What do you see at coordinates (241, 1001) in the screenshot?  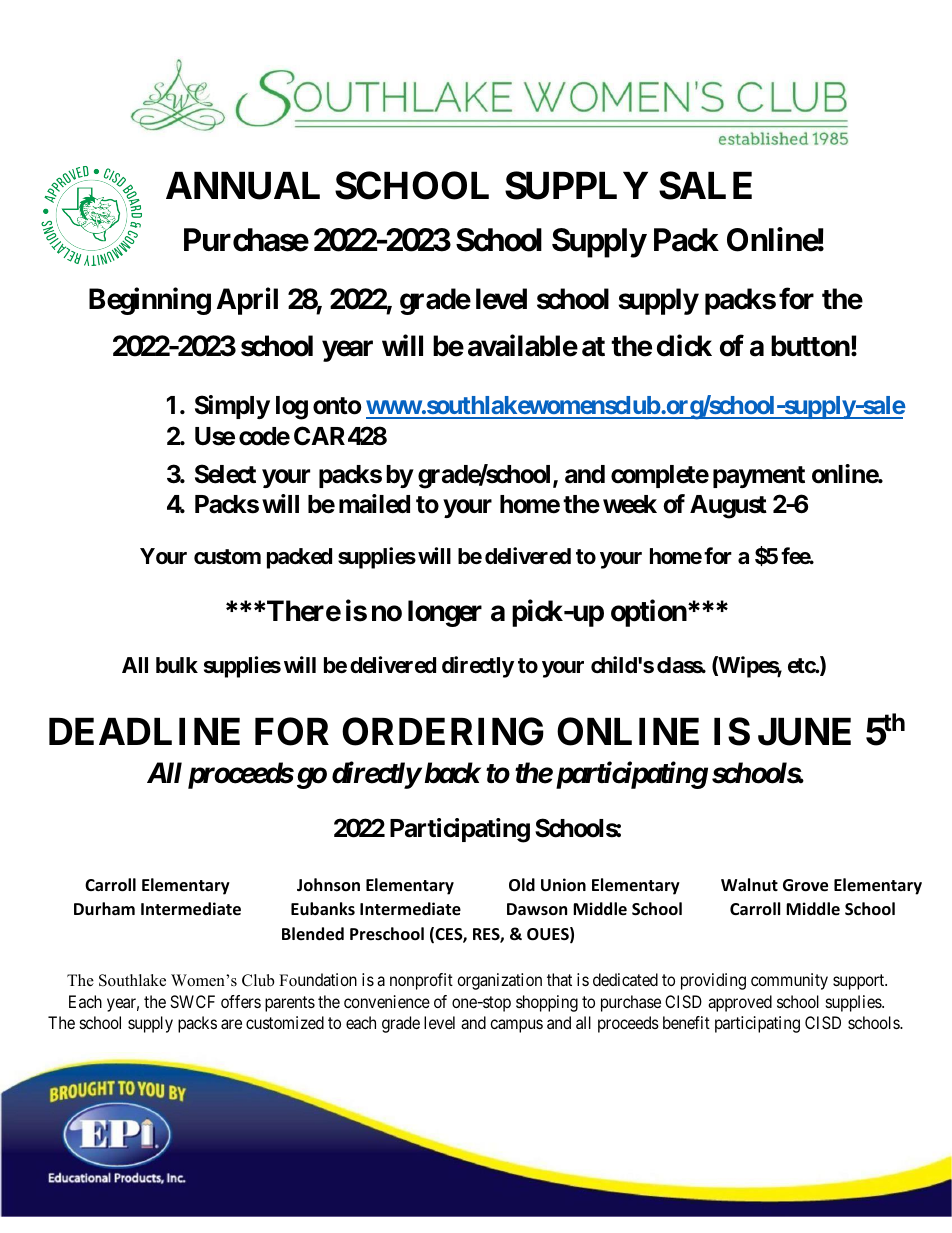 I see `offers` at bounding box center [241, 1001].
